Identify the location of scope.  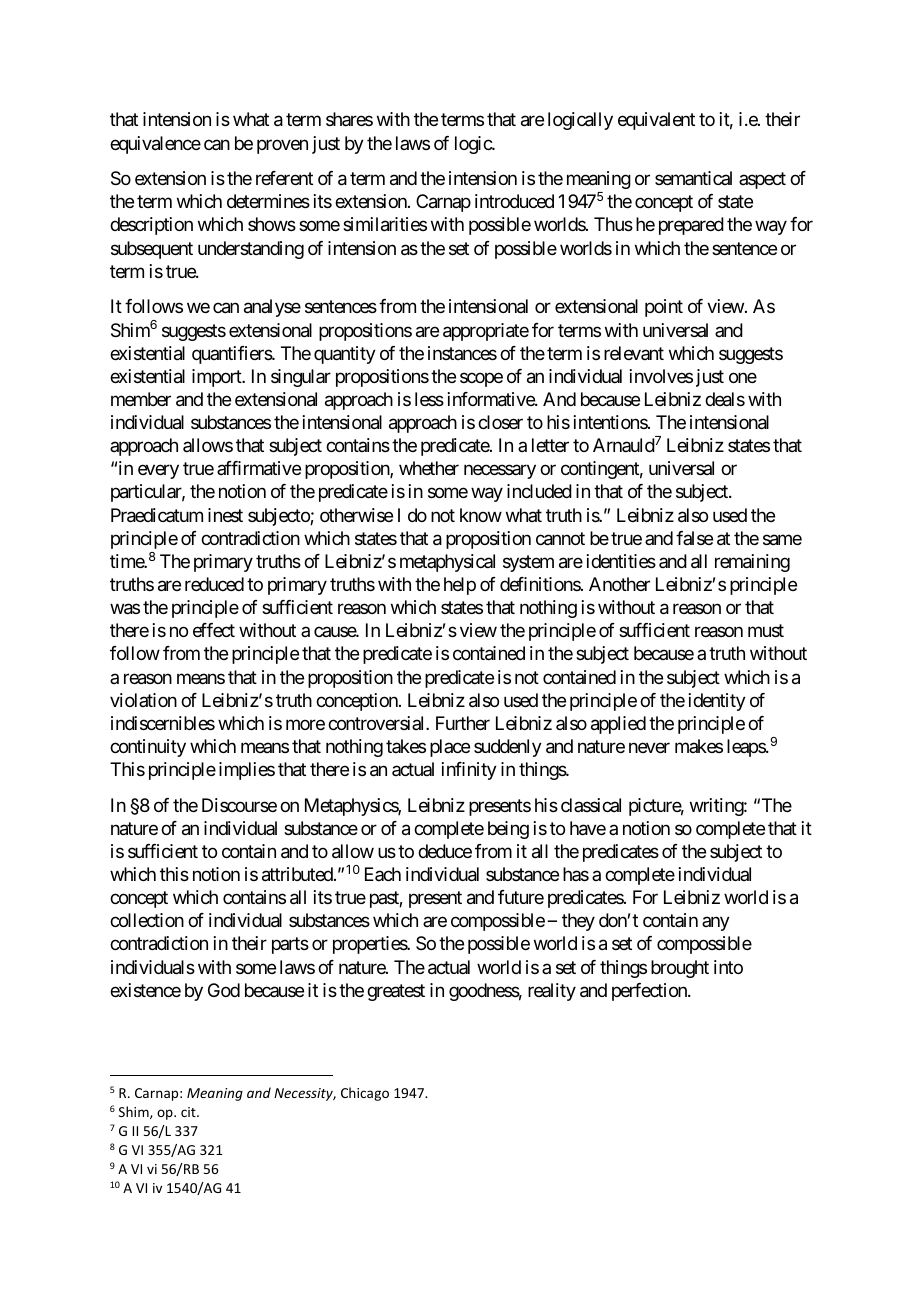
(481, 379).
